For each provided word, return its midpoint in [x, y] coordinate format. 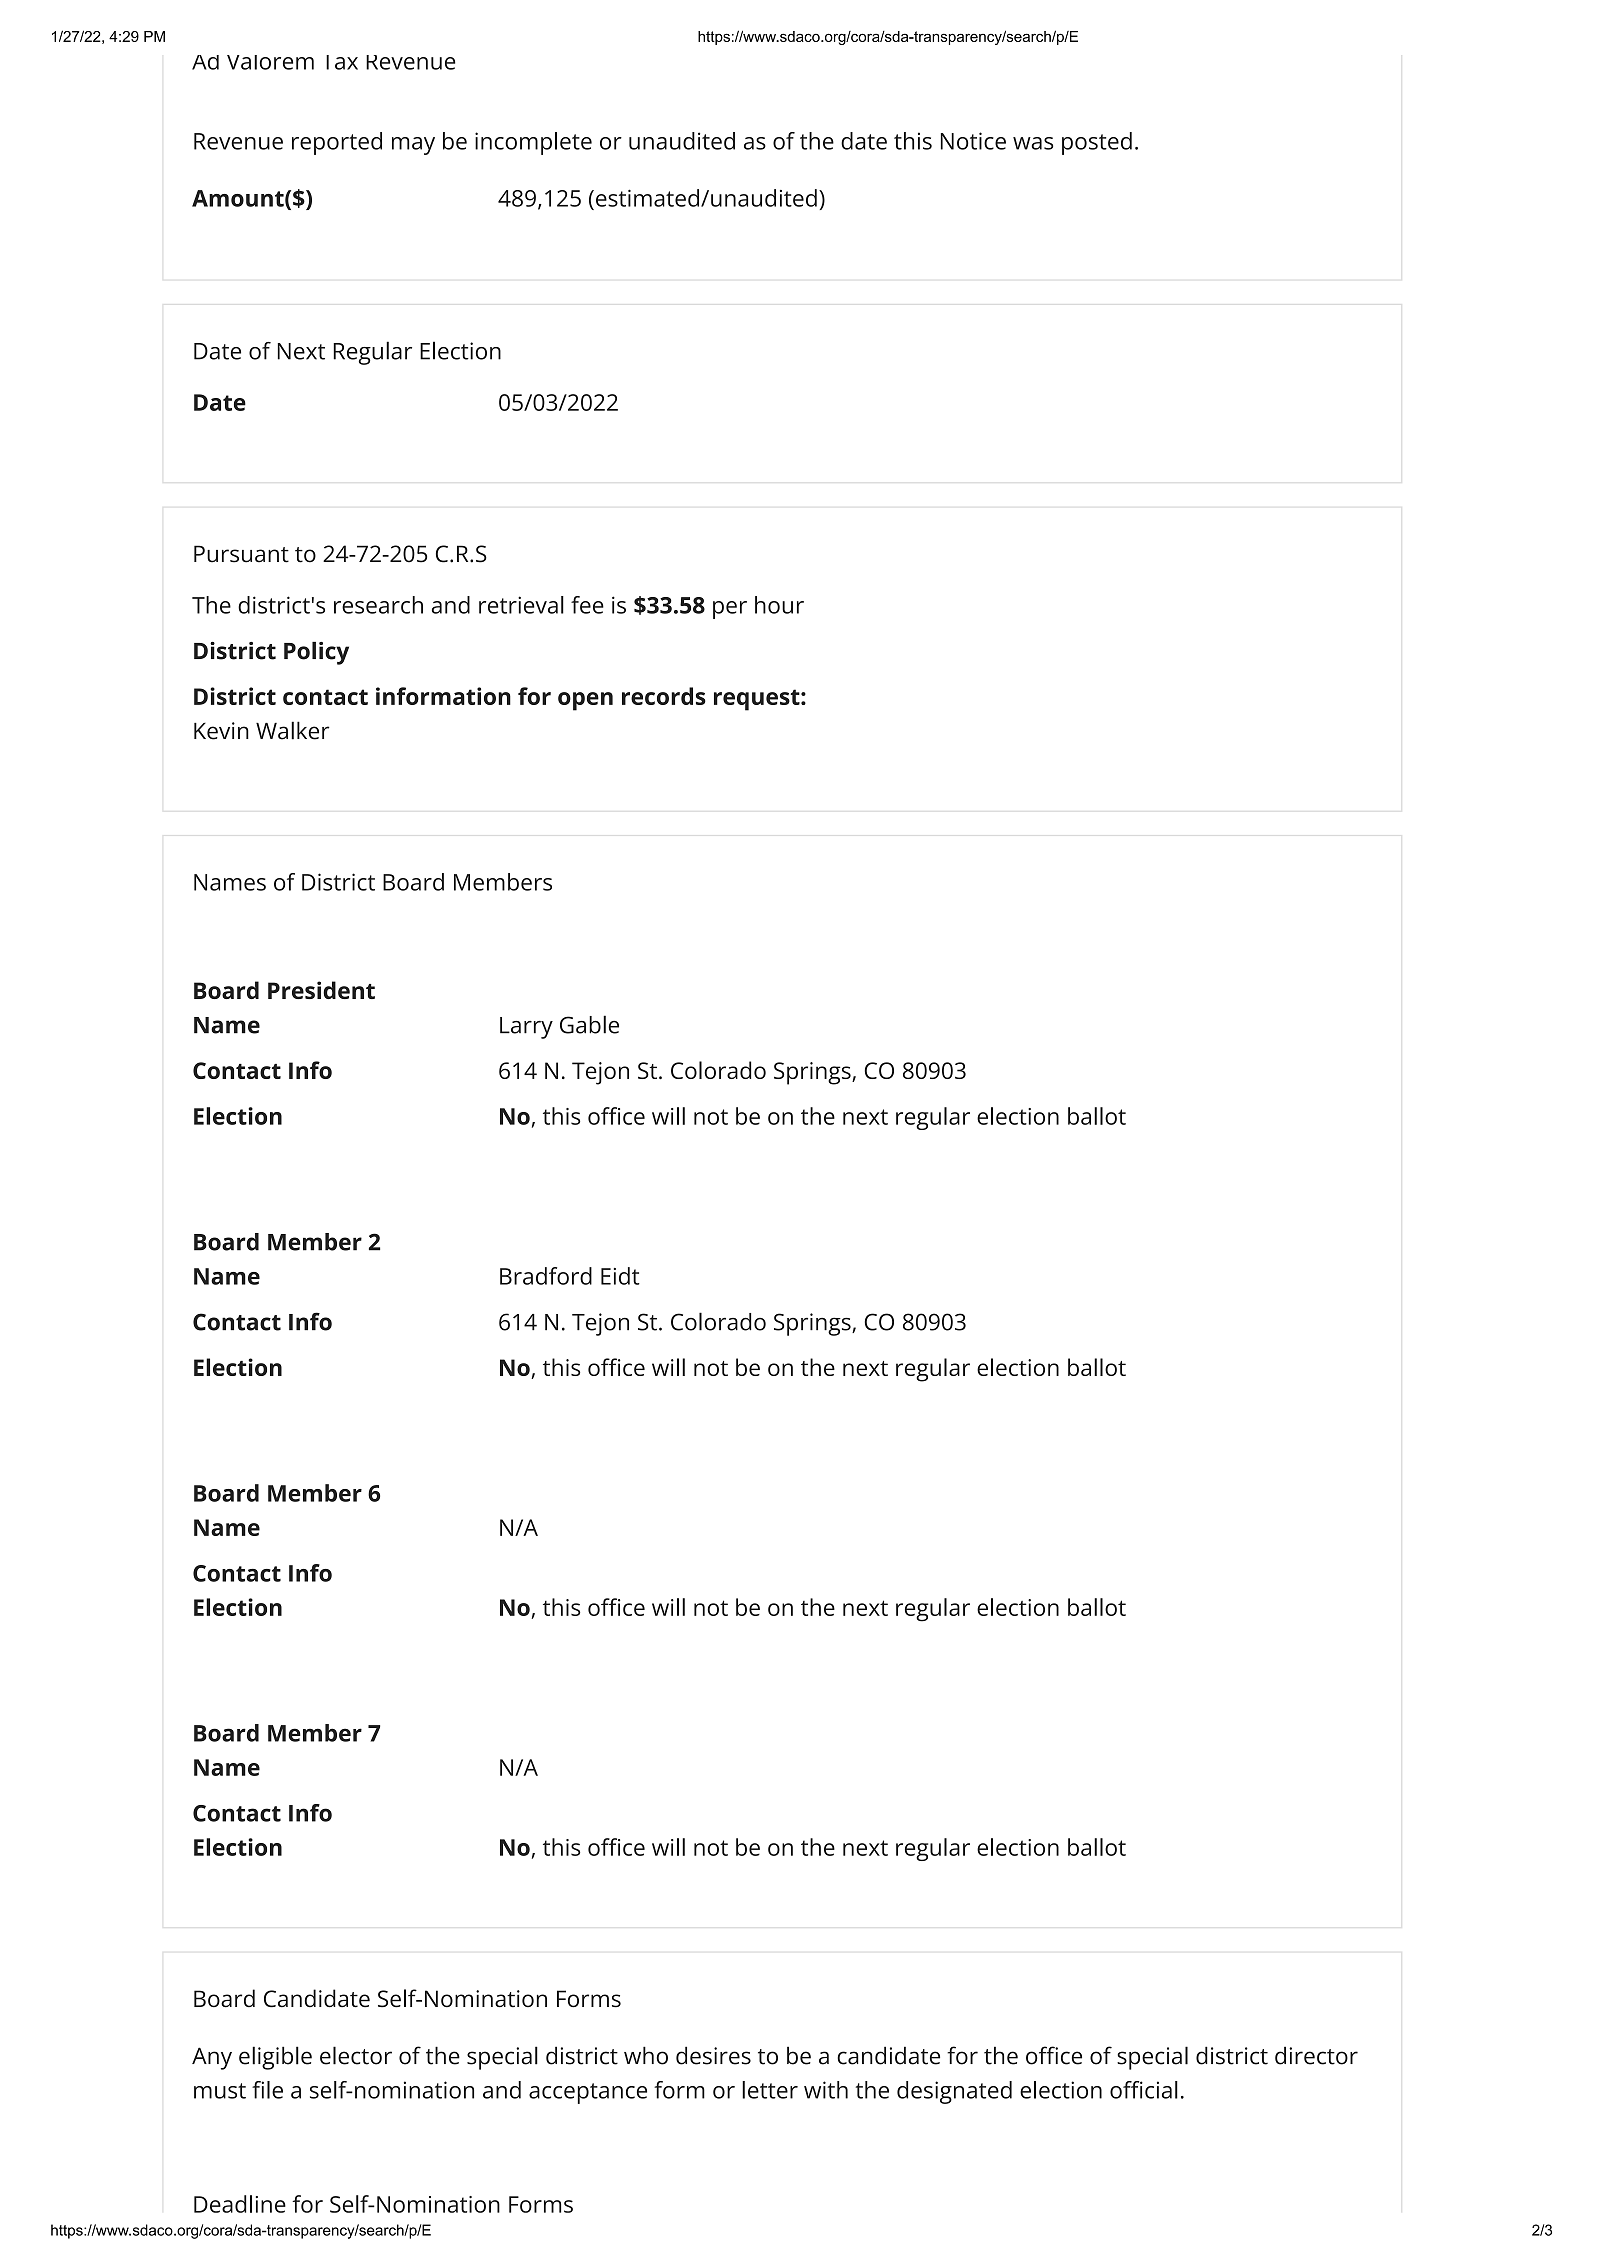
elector [356, 2055]
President [321, 990]
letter [770, 2090]
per [730, 610]
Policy [316, 653]
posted [1097, 143]
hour [779, 605]
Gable [589, 1024]
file [267, 2090]
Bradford [546, 1276]
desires [713, 2055]
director [1316, 2055]
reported [337, 143]
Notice [973, 141]
